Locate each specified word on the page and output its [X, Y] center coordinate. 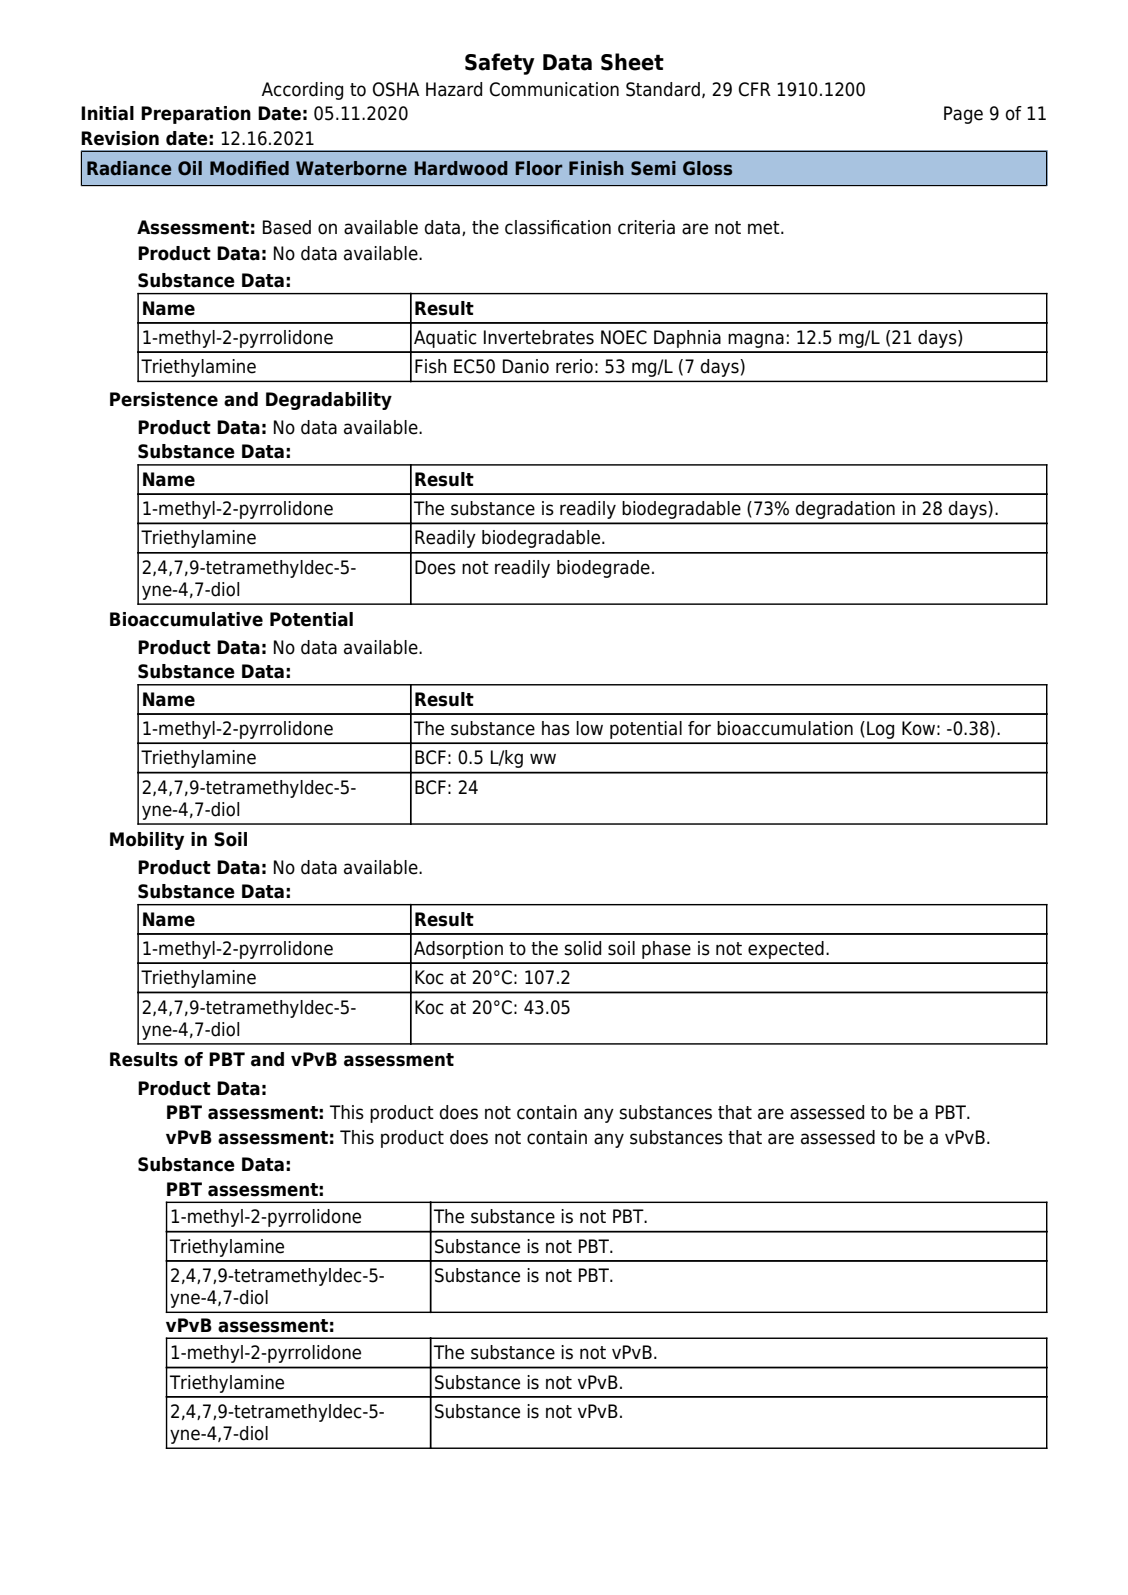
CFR [755, 89]
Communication [554, 89]
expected [786, 950]
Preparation [196, 115]
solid [582, 948]
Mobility [147, 841]
